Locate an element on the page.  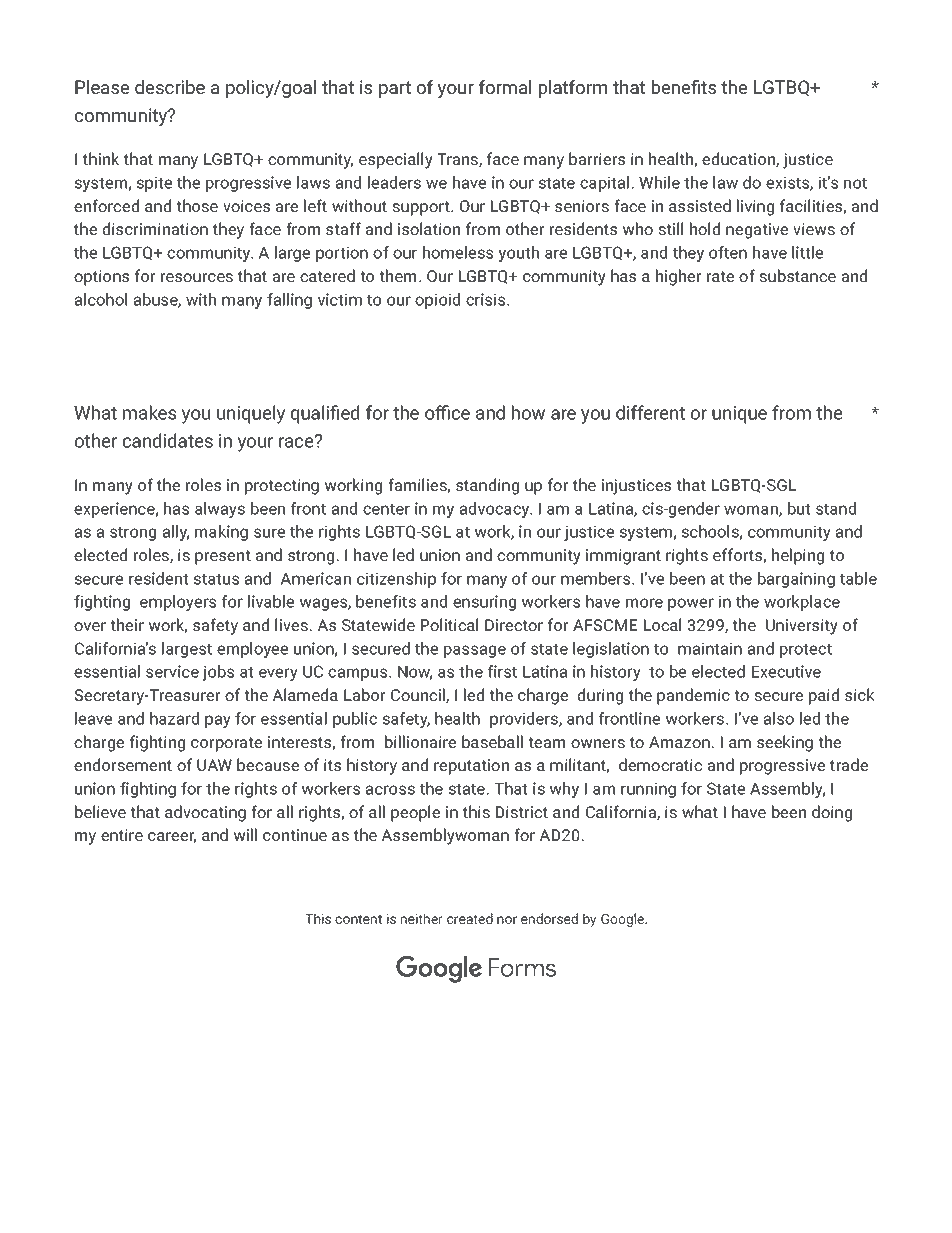
content is located at coordinates (358, 919).
